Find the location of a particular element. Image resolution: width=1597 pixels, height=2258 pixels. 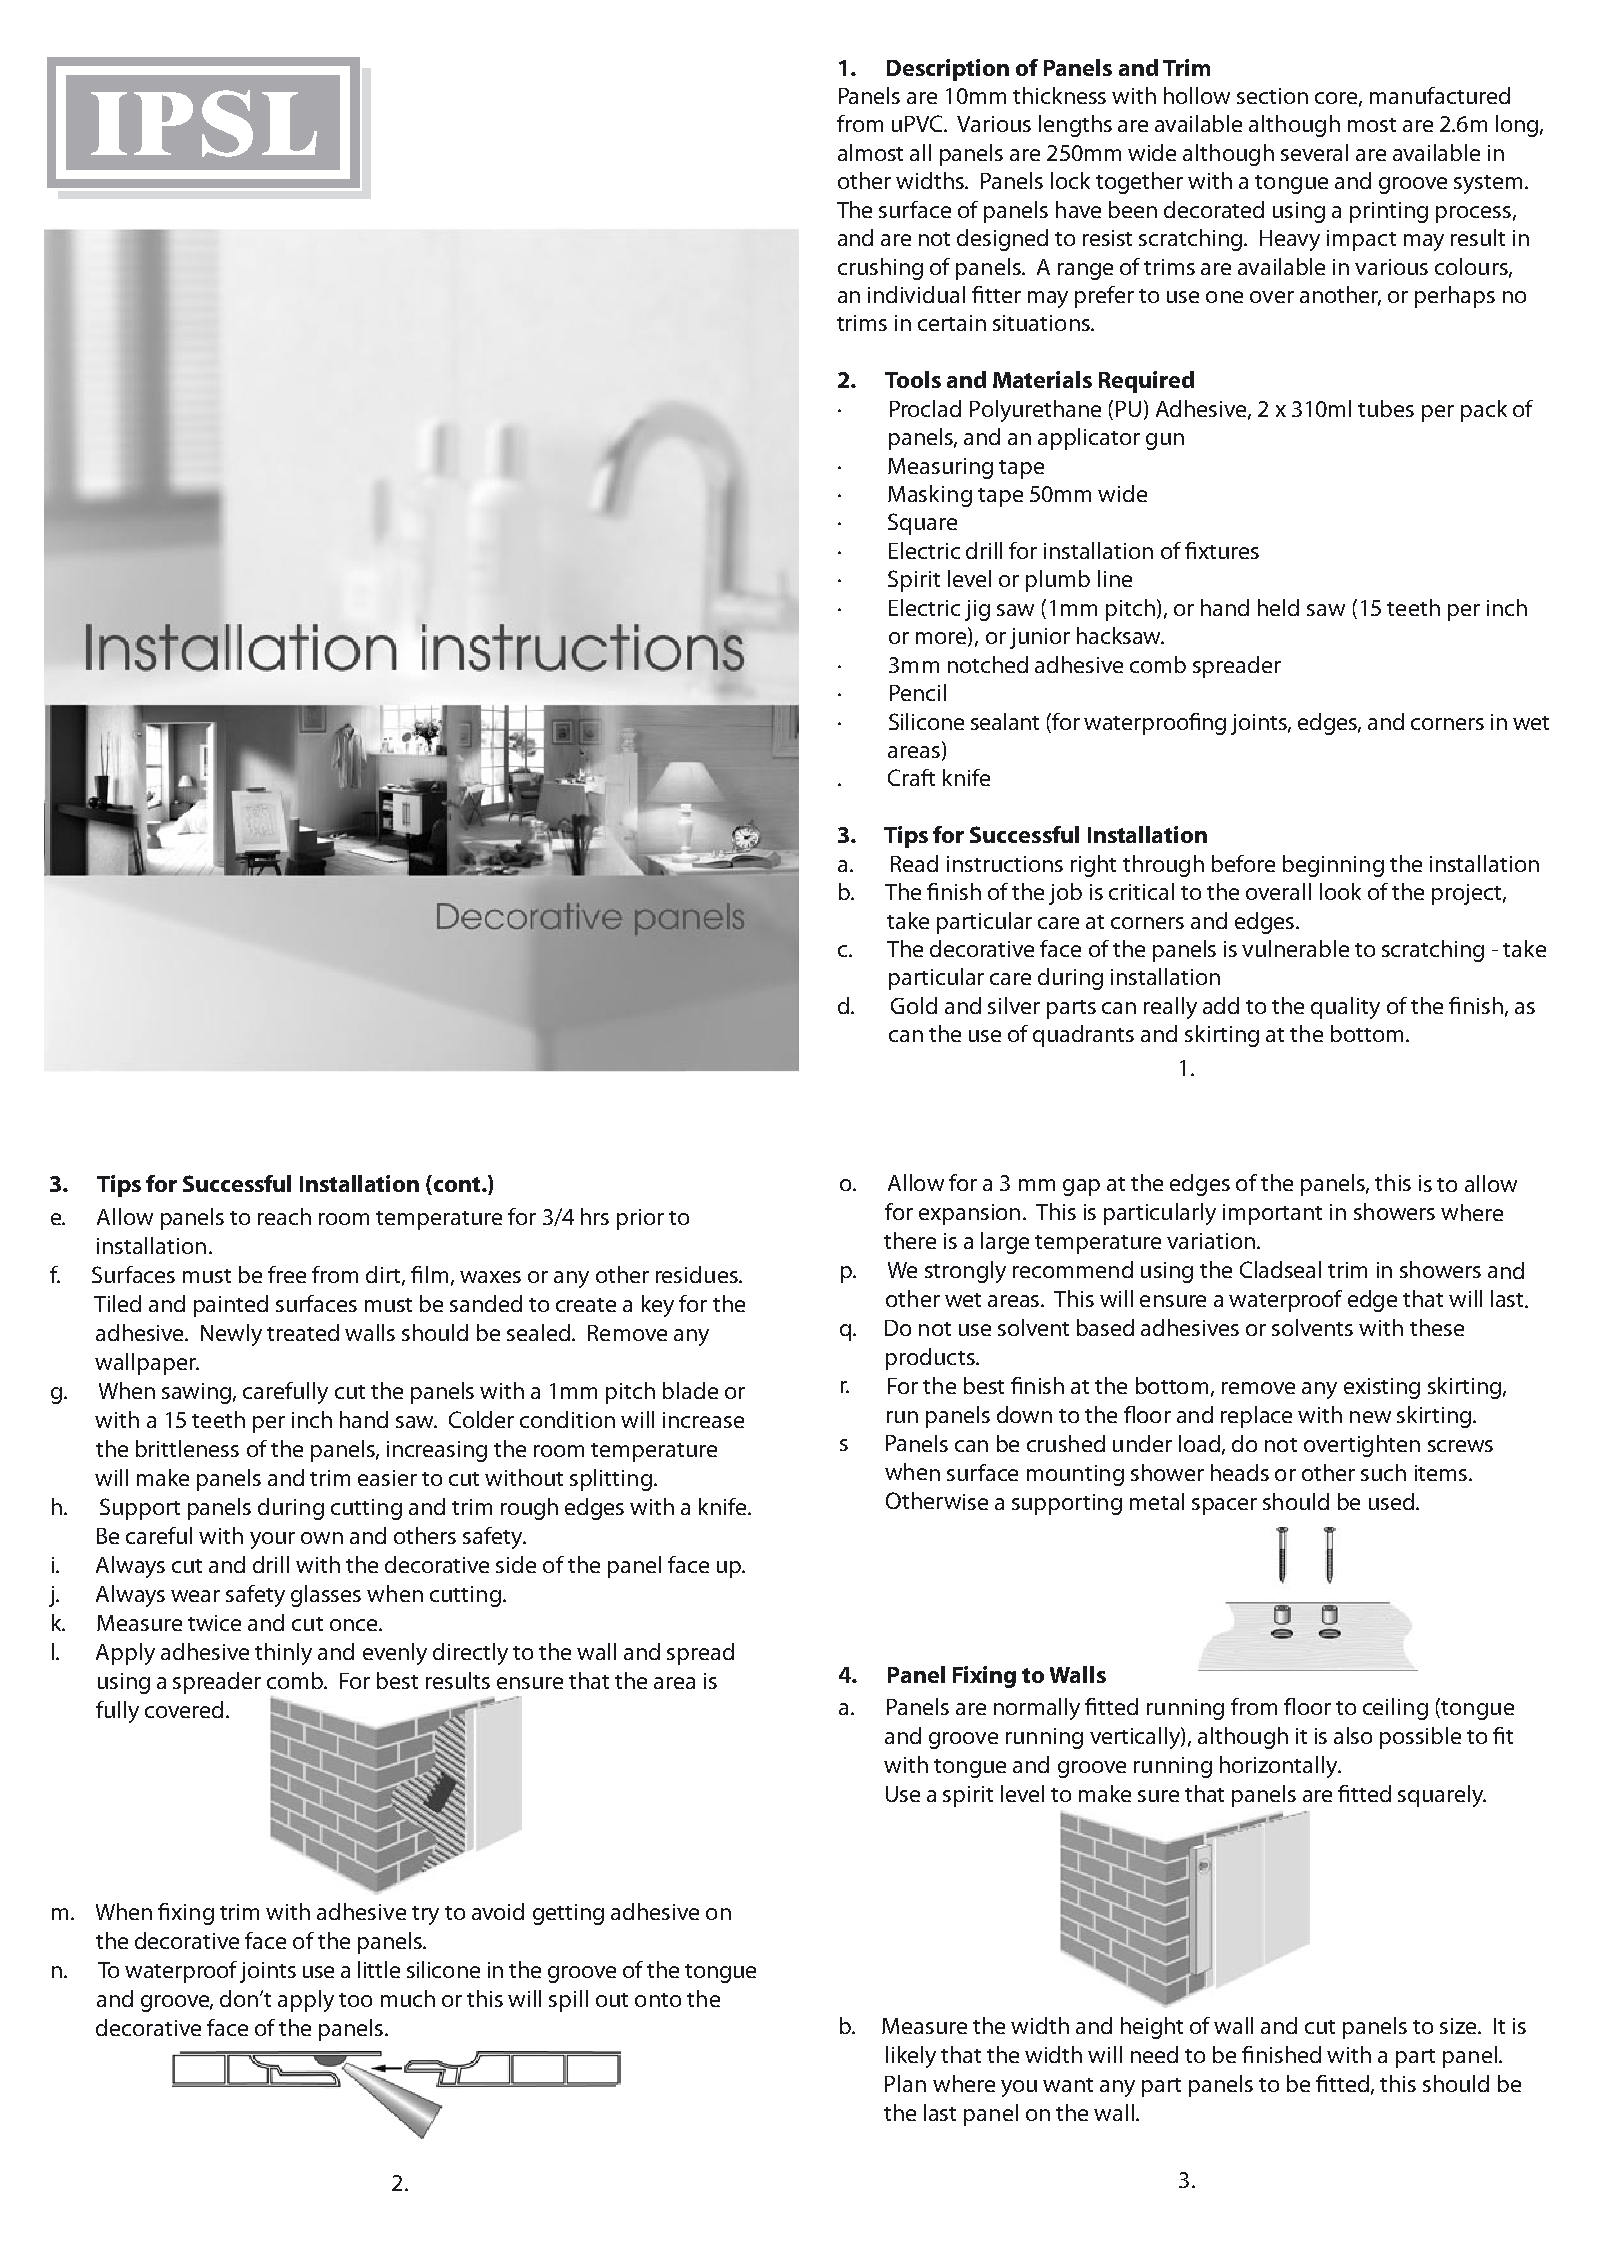

reach is located at coordinates (284, 1216).
